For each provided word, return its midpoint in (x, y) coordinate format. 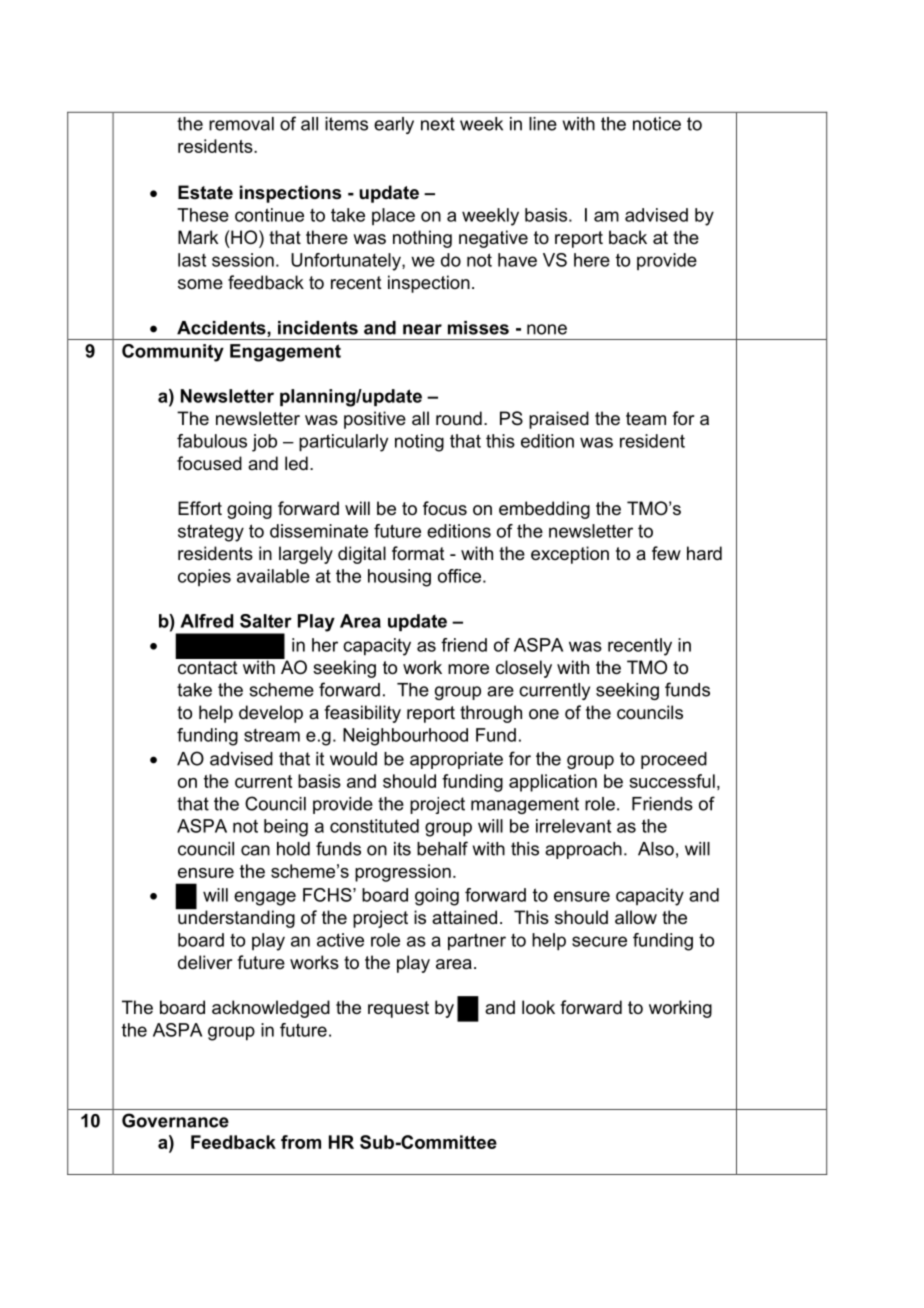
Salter (266, 621)
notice (657, 124)
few (666, 553)
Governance (175, 1120)
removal (241, 124)
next (438, 124)
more (468, 669)
